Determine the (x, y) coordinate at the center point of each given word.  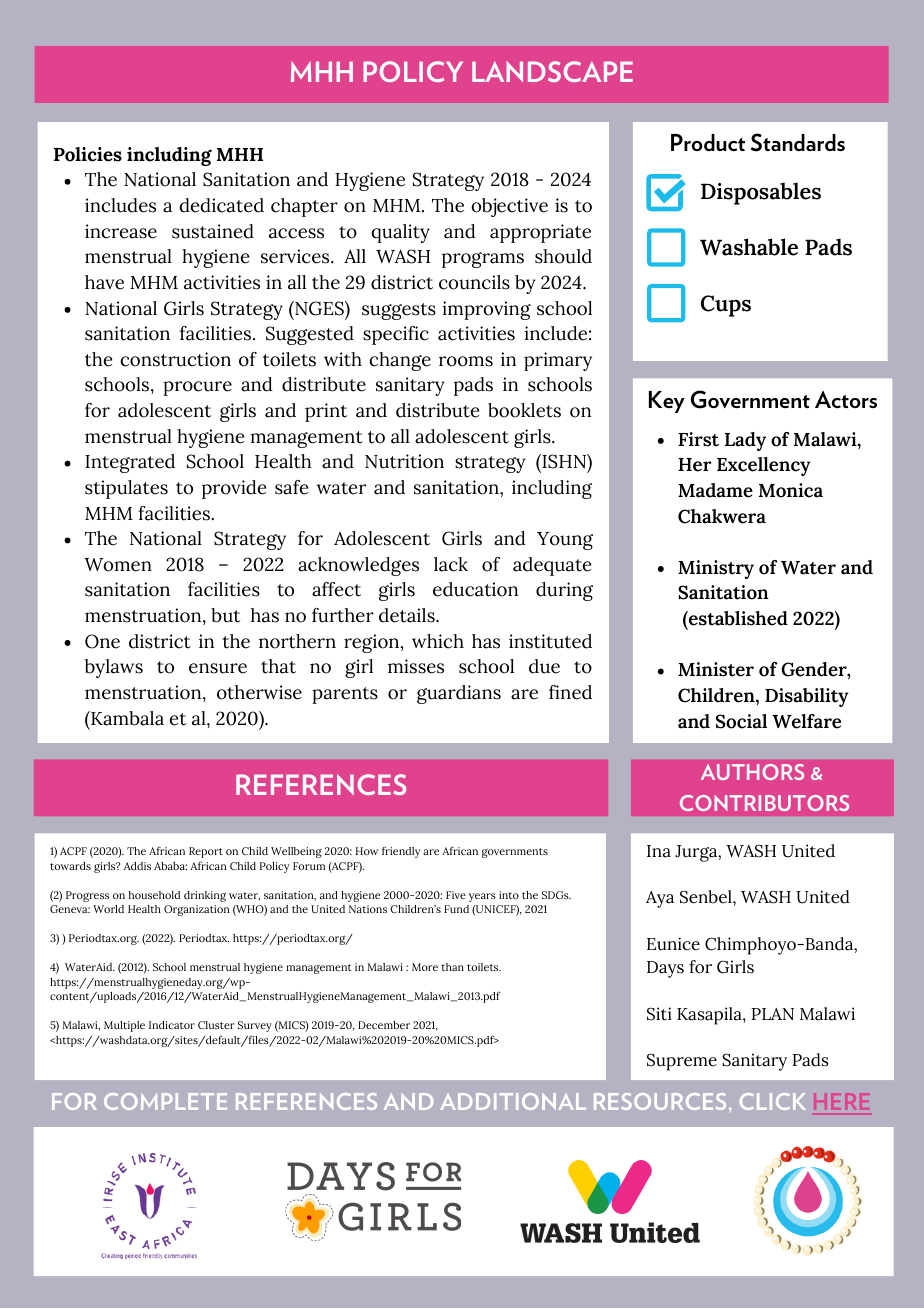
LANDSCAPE (552, 71)
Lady (745, 441)
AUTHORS (752, 772)
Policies (88, 154)
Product (708, 142)
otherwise (259, 692)
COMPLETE (165, 1101)
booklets (524, 410)
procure (197, 388)
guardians (459, 694)
